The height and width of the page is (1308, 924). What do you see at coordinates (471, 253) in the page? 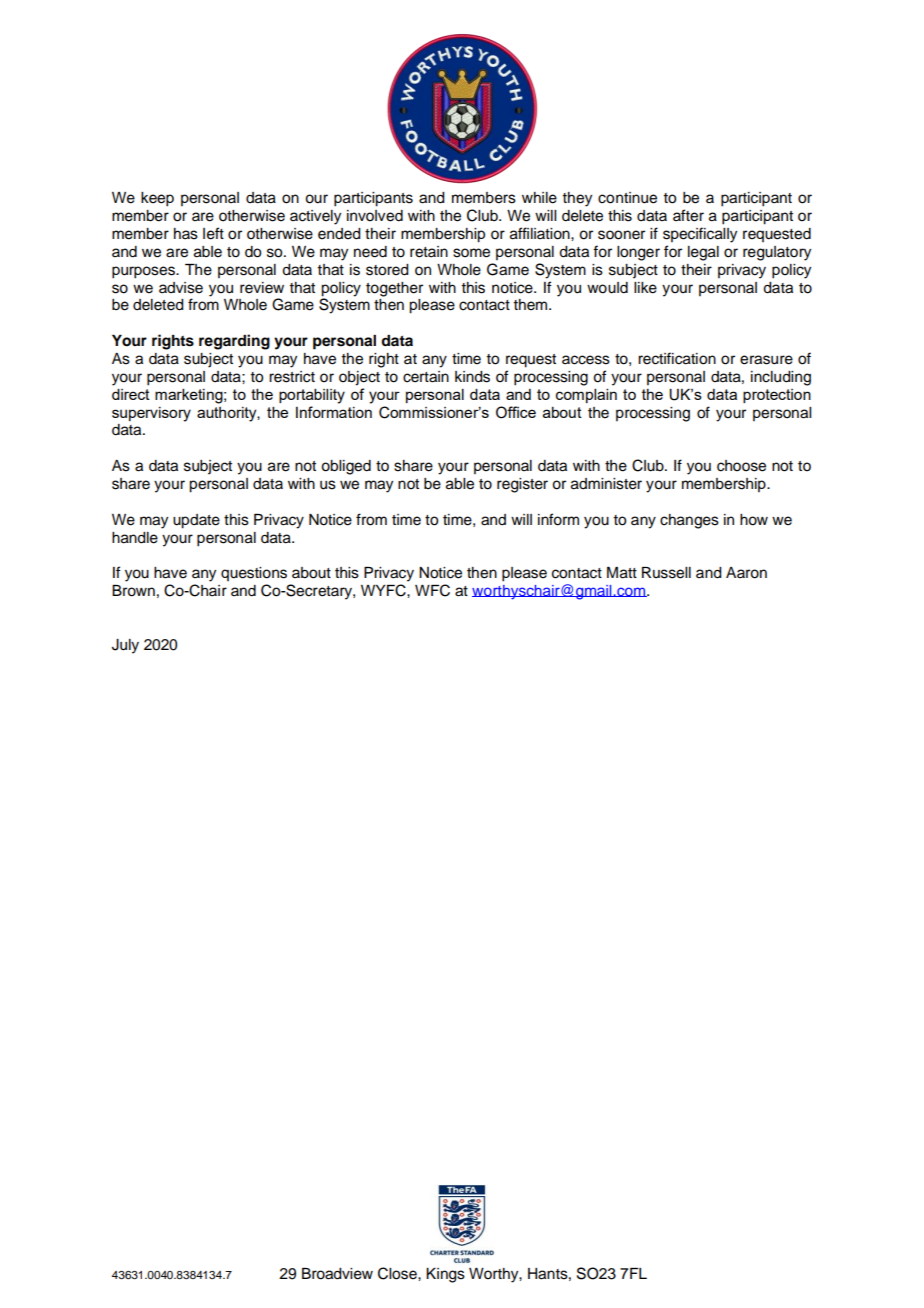
I see `some` at bounding box center [471, 253].
